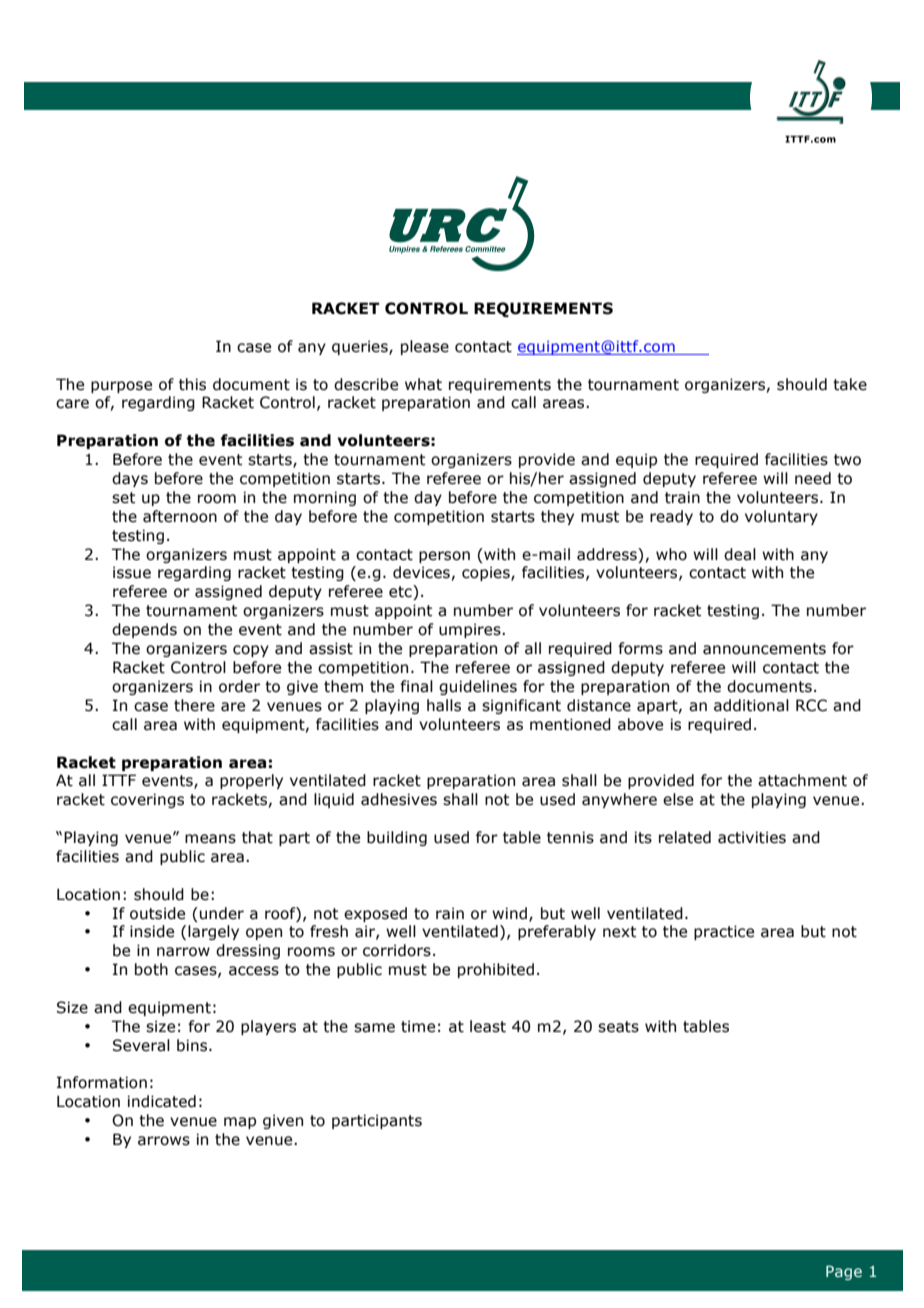 This screenshot has height=1308, width=924. Describe the element at coordinates (488, 1026) in the screenshot. I see `least` at that location.
